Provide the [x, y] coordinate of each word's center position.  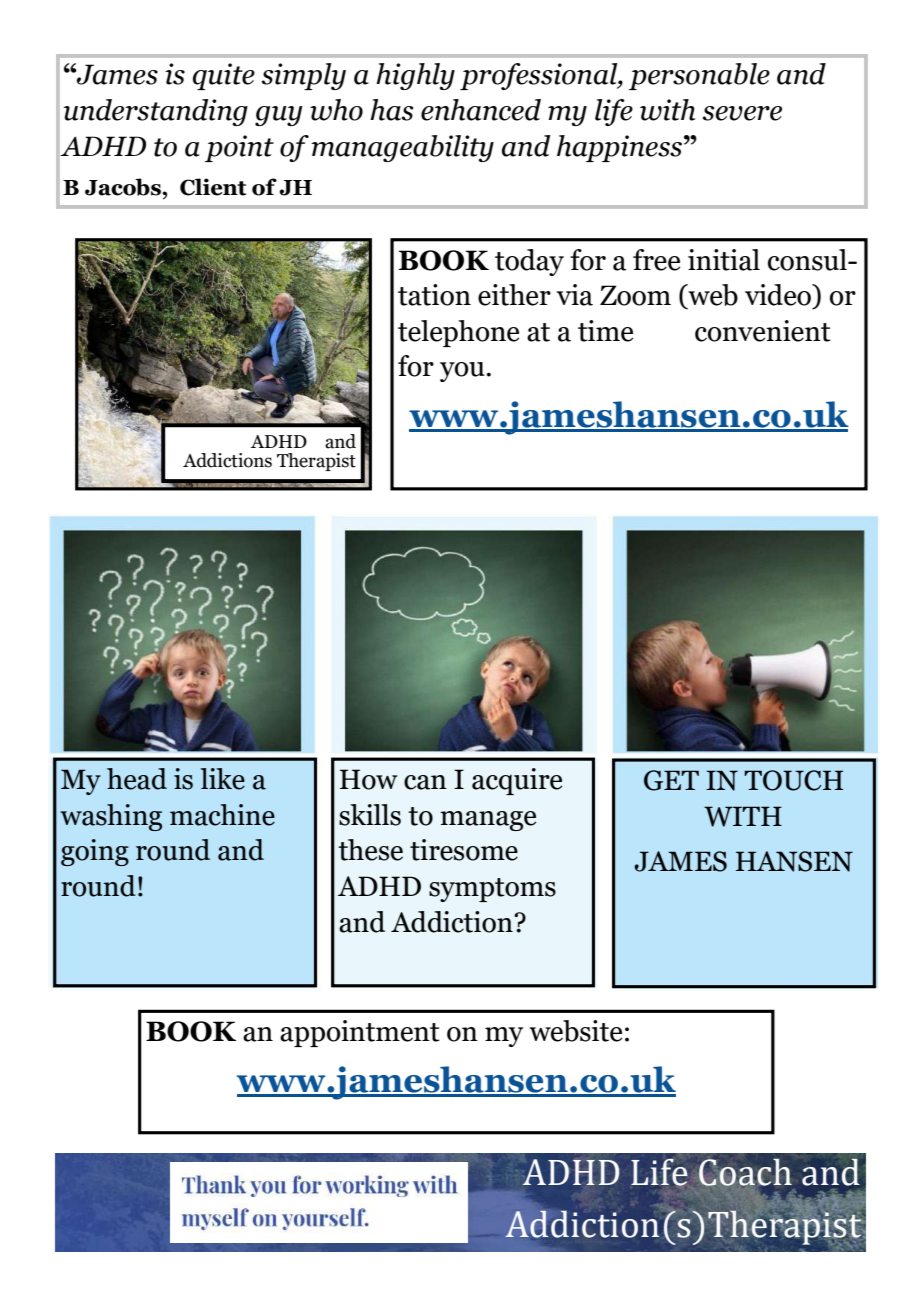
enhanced [481, 110]
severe [742, 113]
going [95, 852]
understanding [156, 112]
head [137, 779]
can [425, 782]
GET [671, 780]
